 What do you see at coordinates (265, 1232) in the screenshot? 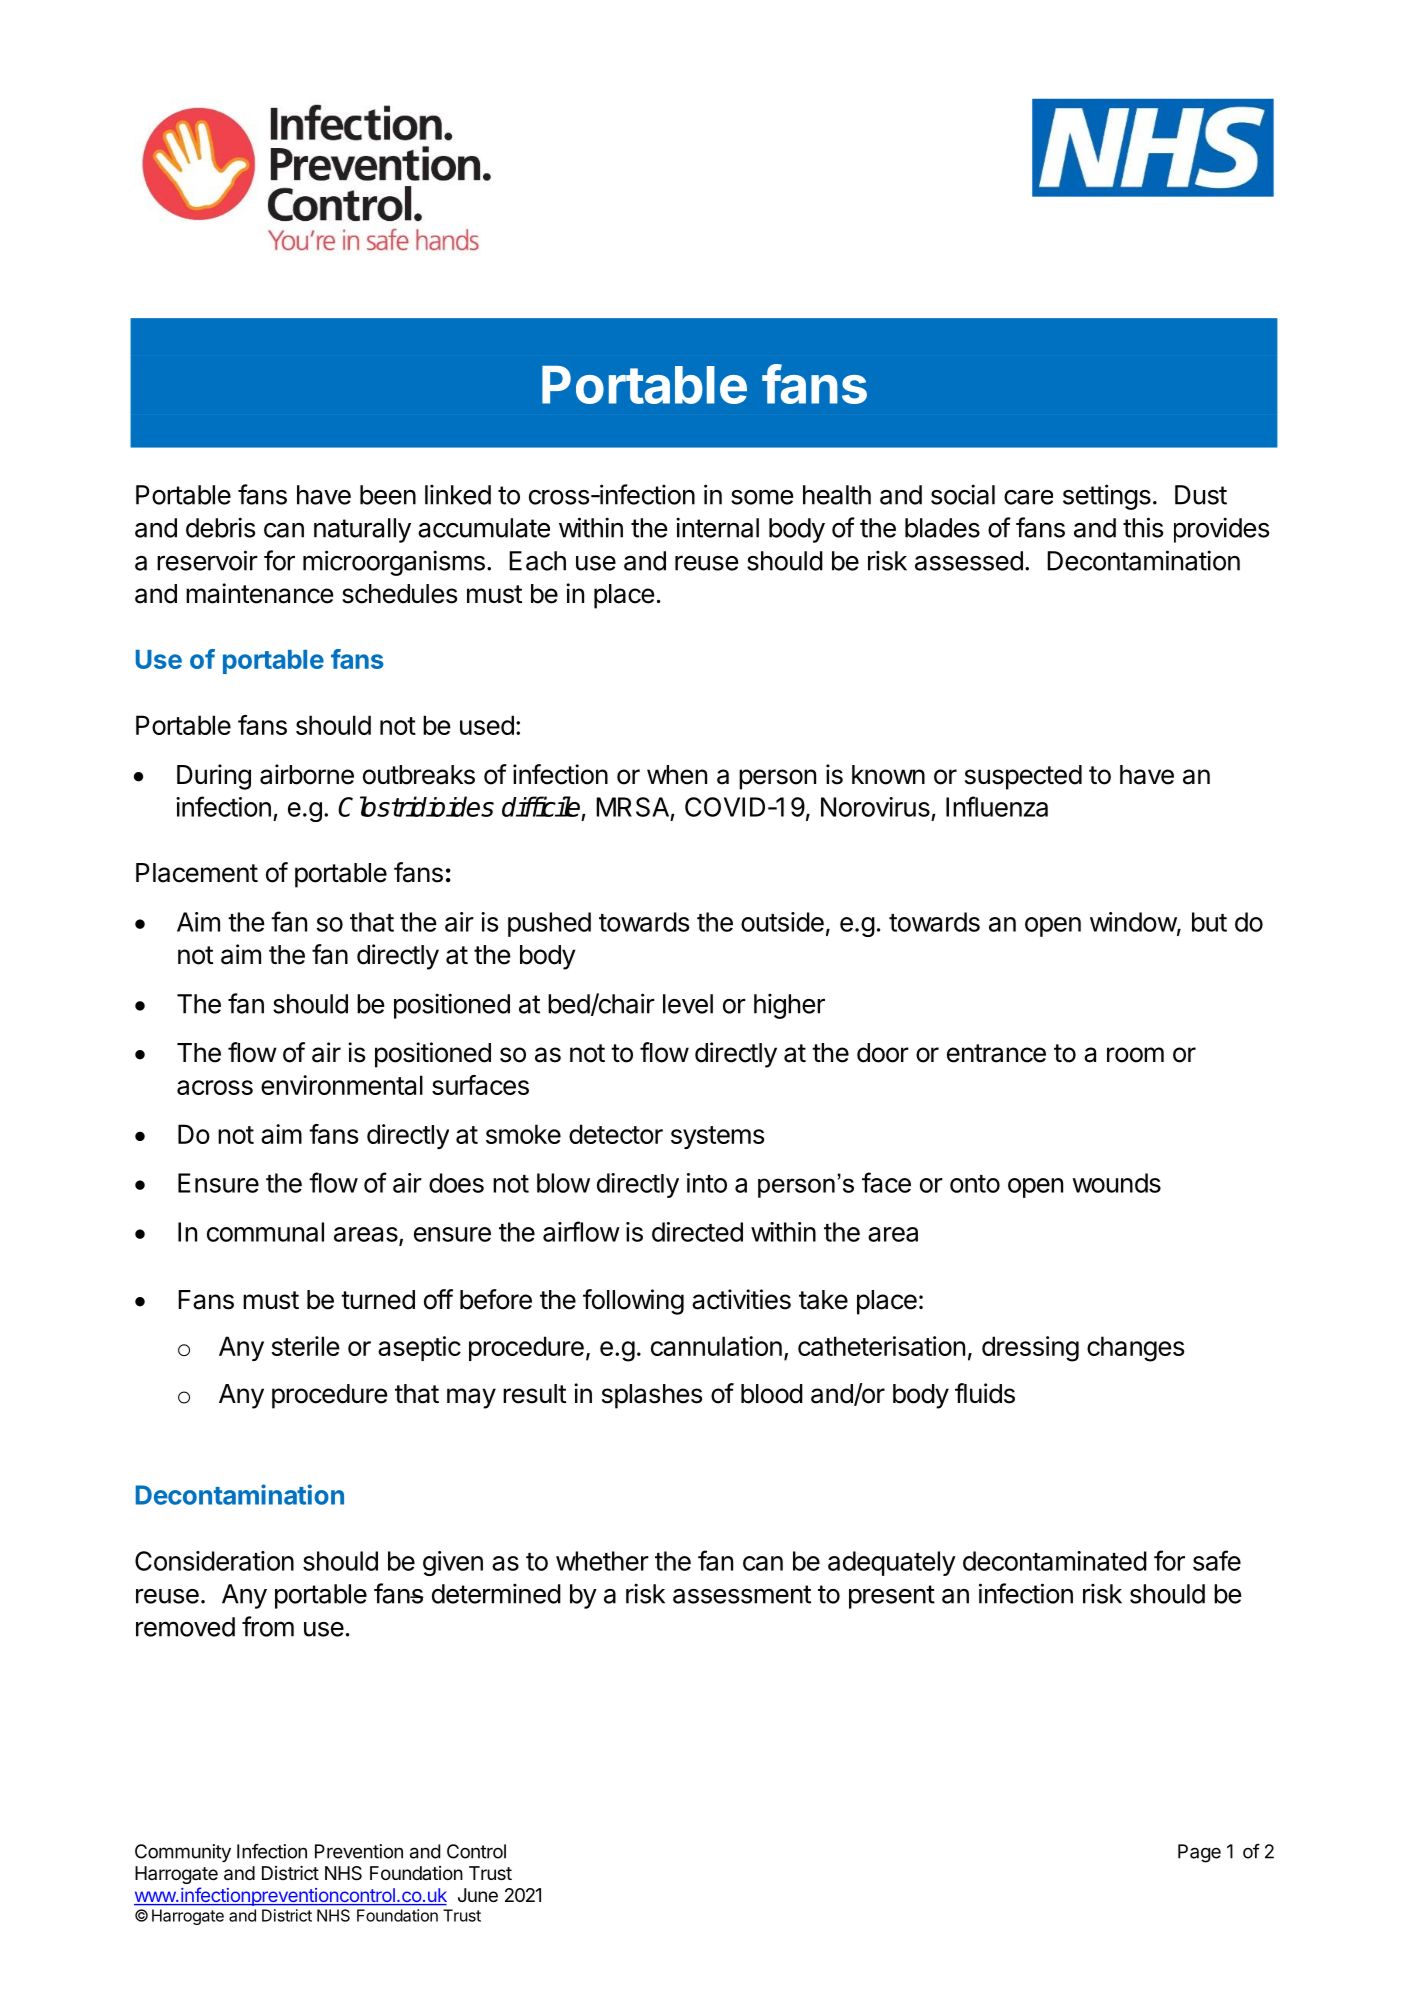
I see `communal` at bounding box center [265, 1232].
